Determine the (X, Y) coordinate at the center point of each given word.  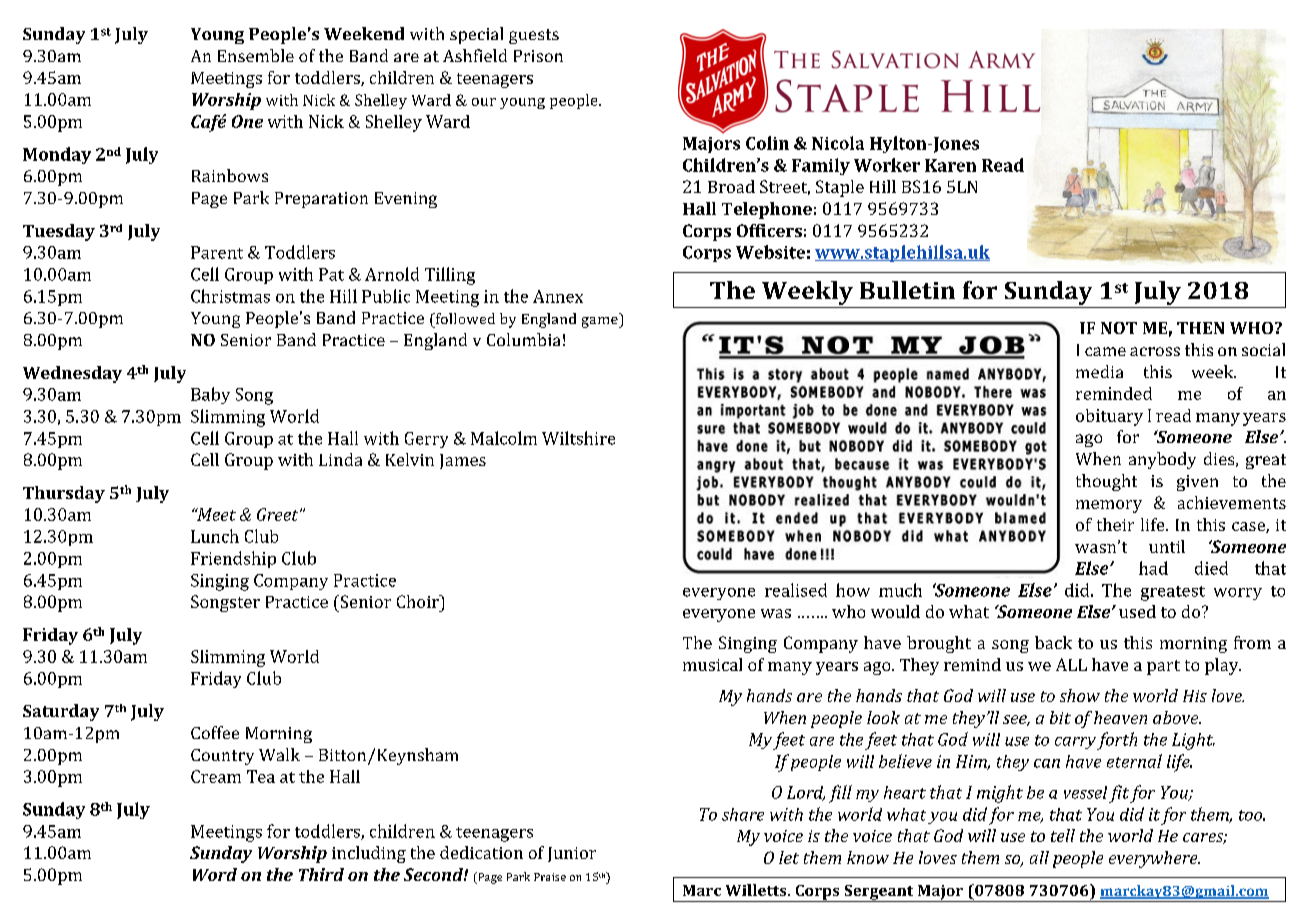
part (1163, 667)
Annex (558, 296)
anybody (1162, 460)
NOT (1119, 328)
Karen (950, 165)
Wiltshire (578, 438)
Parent (217, 252)
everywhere (1154, 859)
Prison (538, 56)
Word (215, 874)
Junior (572, 854)
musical (712, 664)
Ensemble (256, 55)
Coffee (215, 732)
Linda (340, 459)
